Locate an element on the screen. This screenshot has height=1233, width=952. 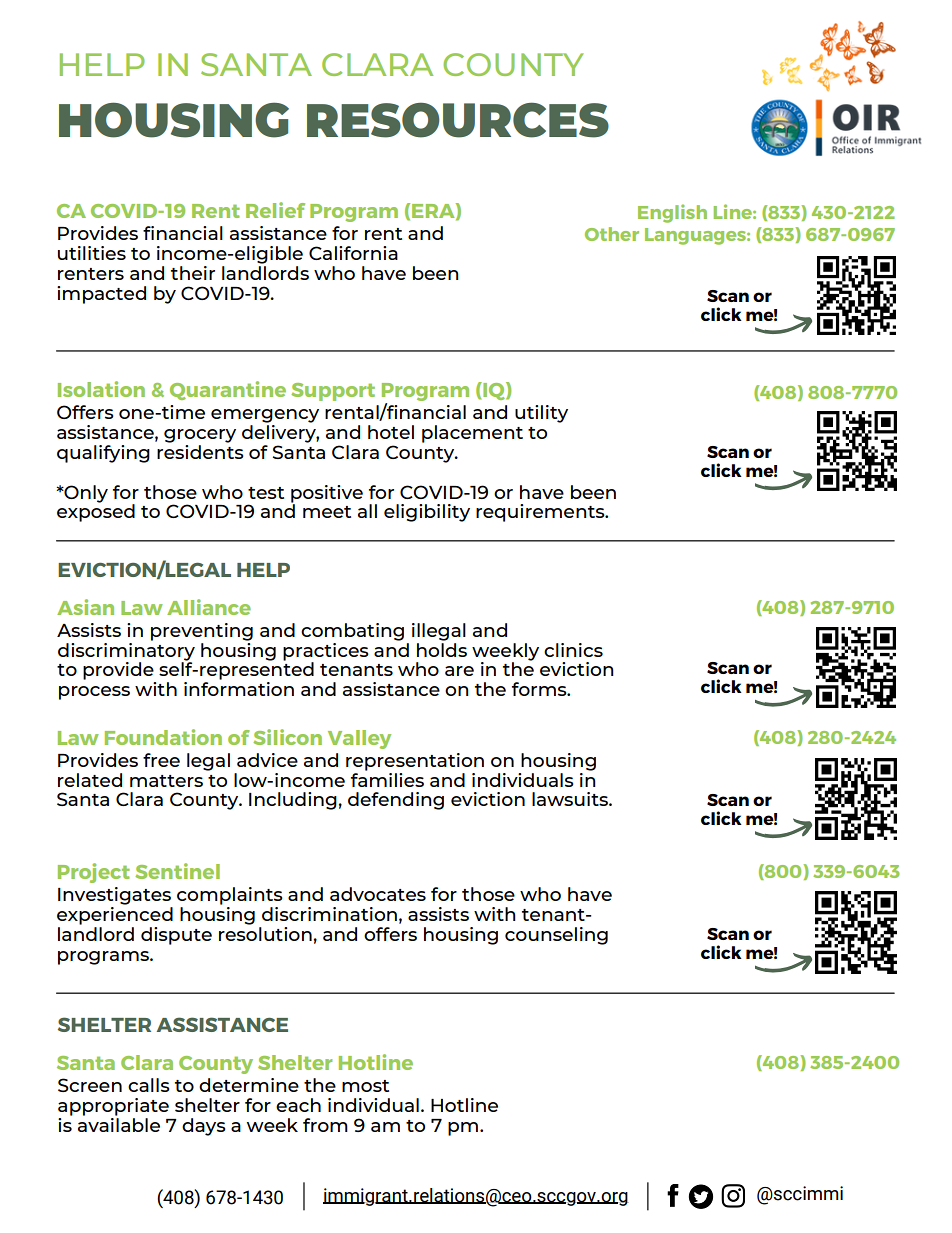
calls is located at coordinates (149, 1085).
